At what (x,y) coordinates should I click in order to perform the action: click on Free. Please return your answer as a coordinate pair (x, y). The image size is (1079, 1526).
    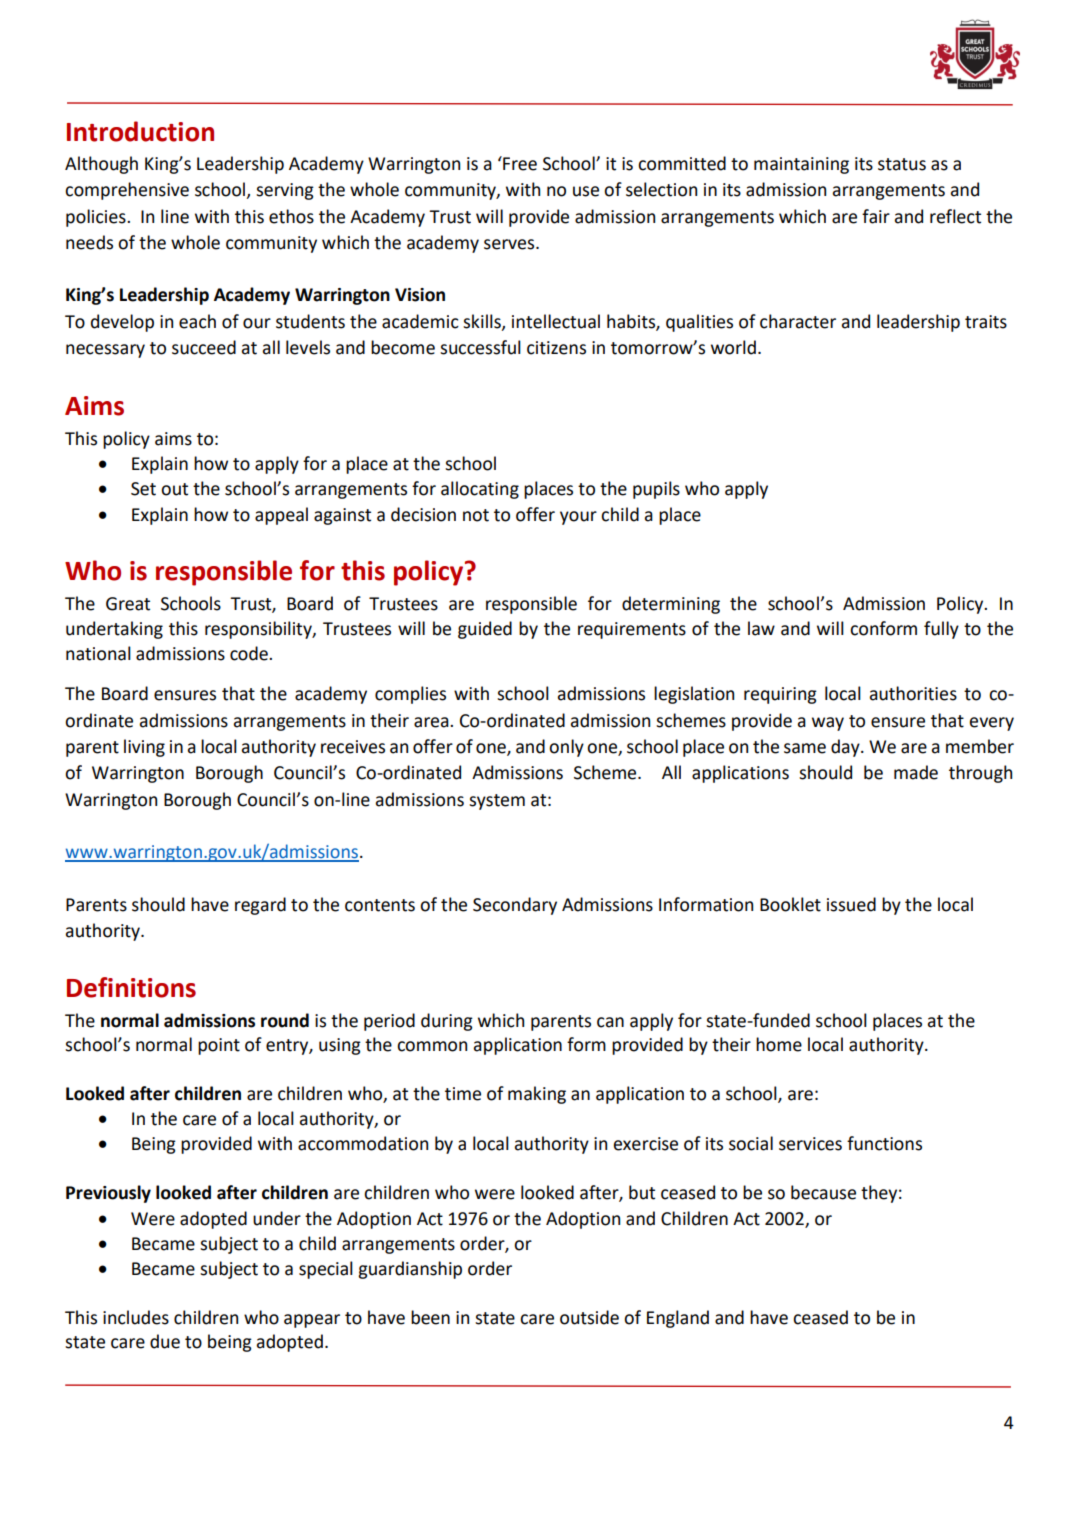
    Looking at the image, I should click on (519, 163).
